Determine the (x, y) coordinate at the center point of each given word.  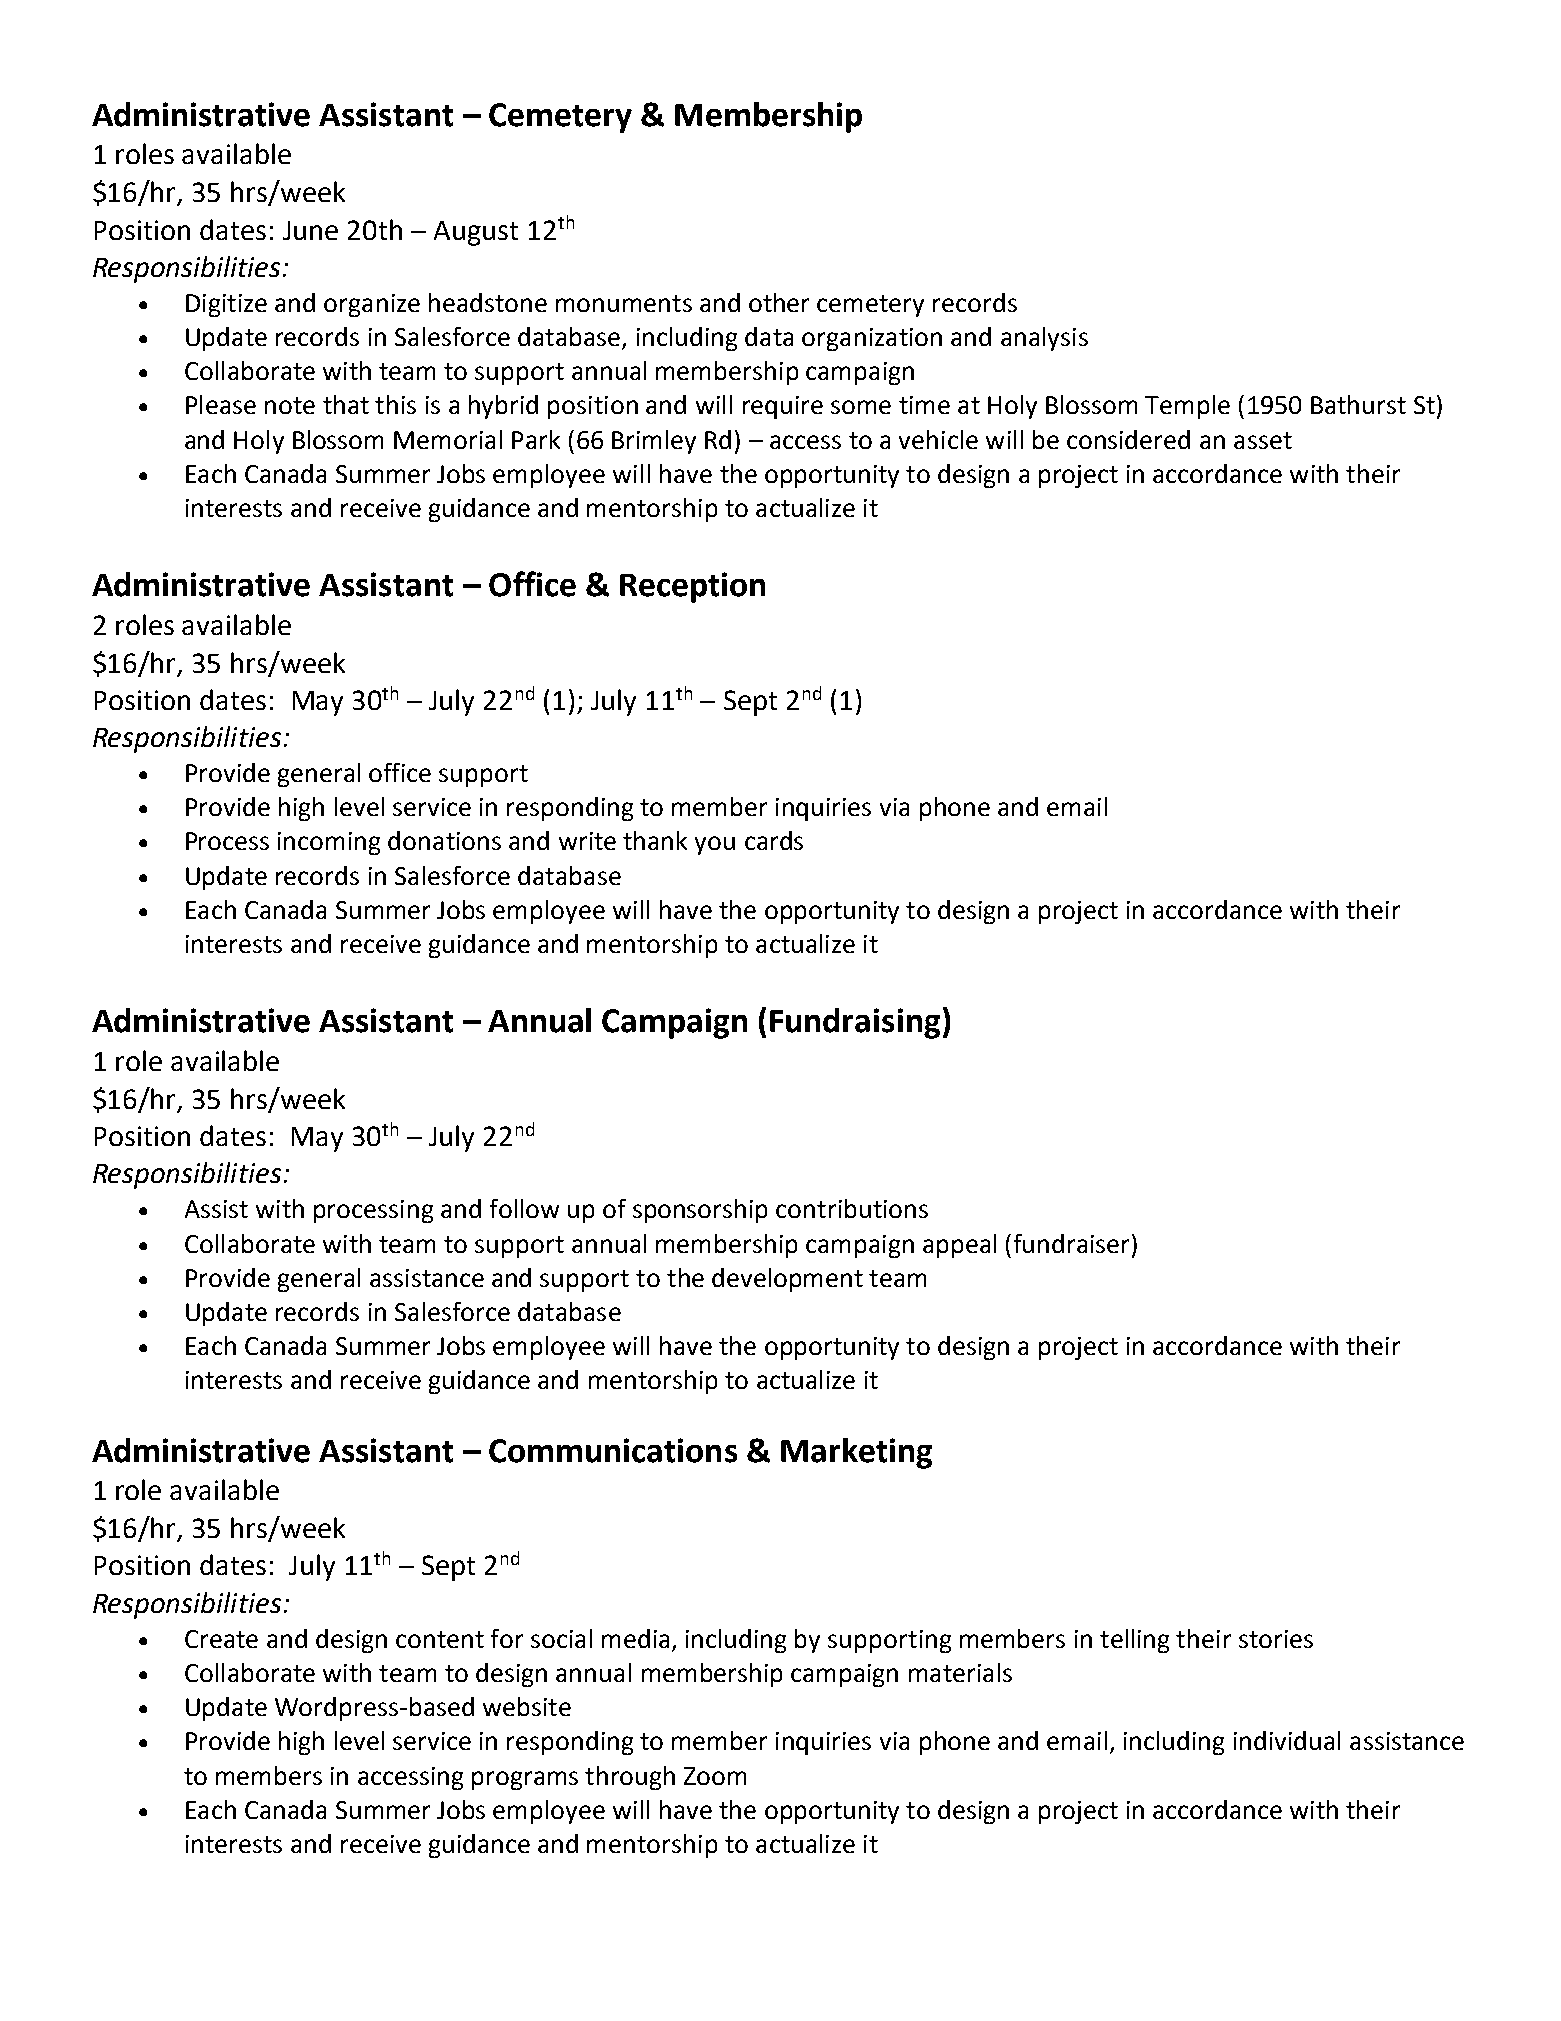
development (787, 1280)
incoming (329, 843)
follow (524, 1208)
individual (1287, 1740)
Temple (1187, 407)
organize (372, 305)
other (779, 302)
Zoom (715, 1776)
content (440, 1639)
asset (1263, 440)
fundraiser (1071, 1243)
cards (774, 840)
